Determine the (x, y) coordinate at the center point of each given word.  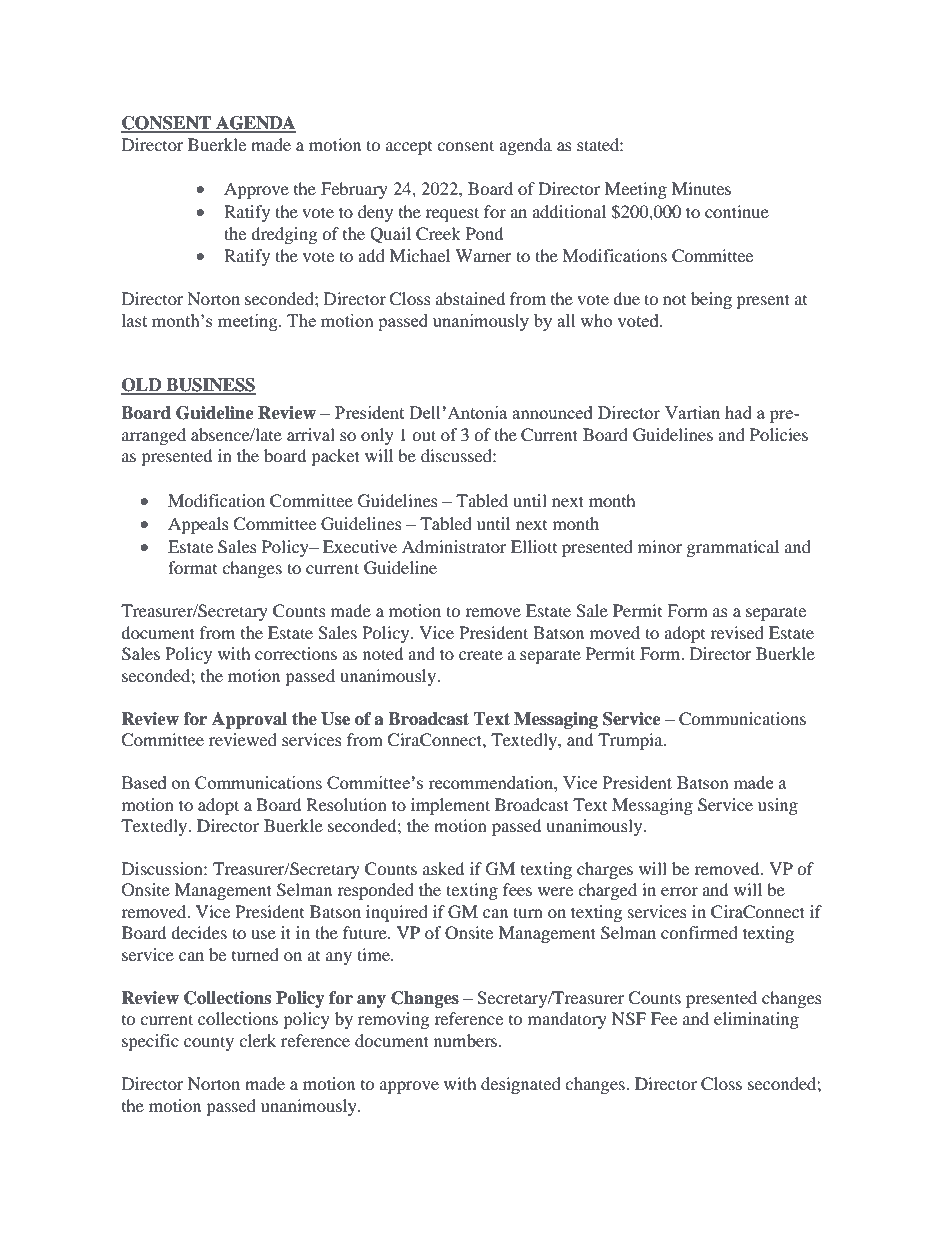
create (481, 655)
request (452, 214)
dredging (284, 235)
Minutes (701, 188)
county (209, 1043)
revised (737, 632)
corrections (296, 653)
